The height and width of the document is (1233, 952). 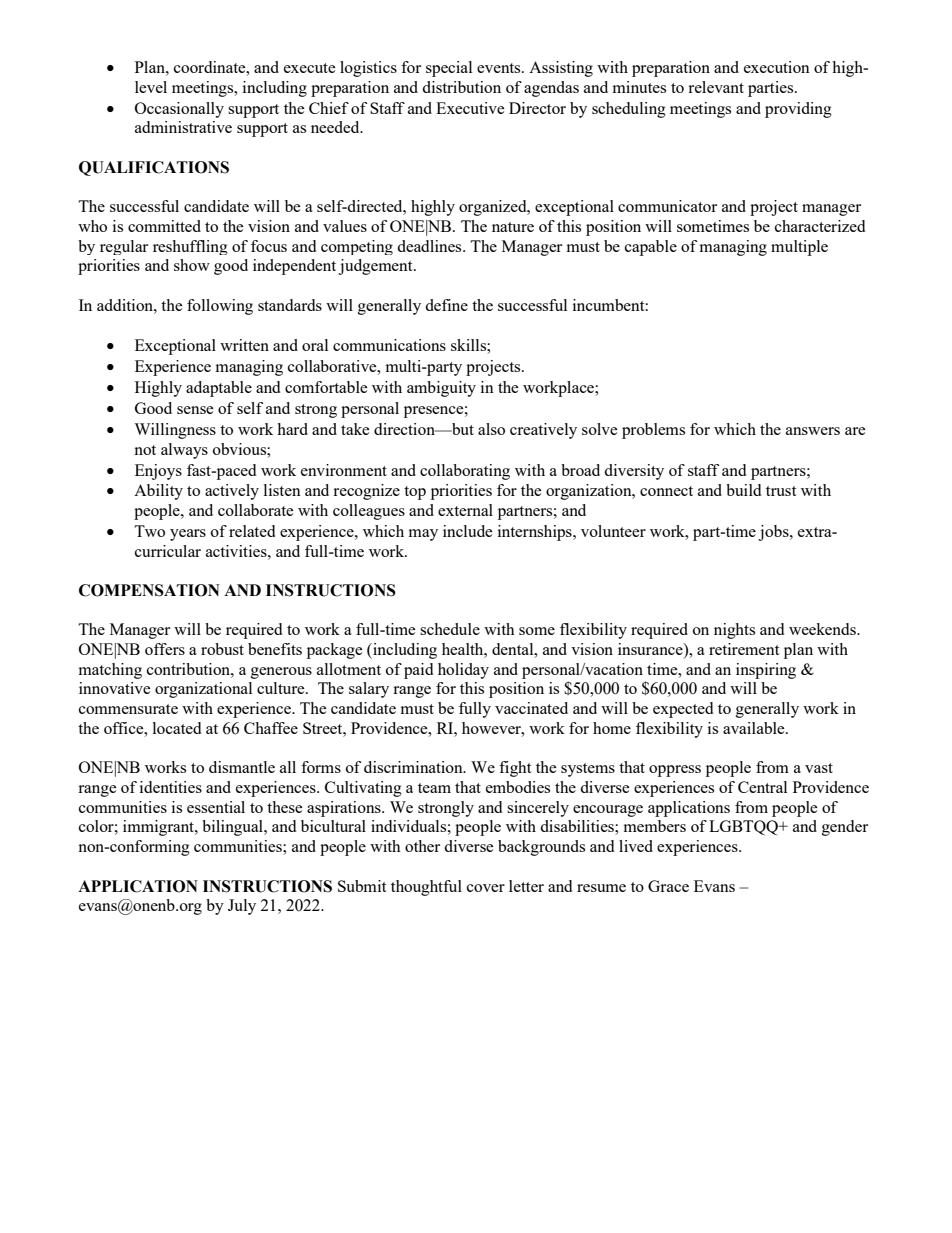 What do you see at coordinates (177, 728) in the document?
I see `located` at bounding box center [177, 728].
